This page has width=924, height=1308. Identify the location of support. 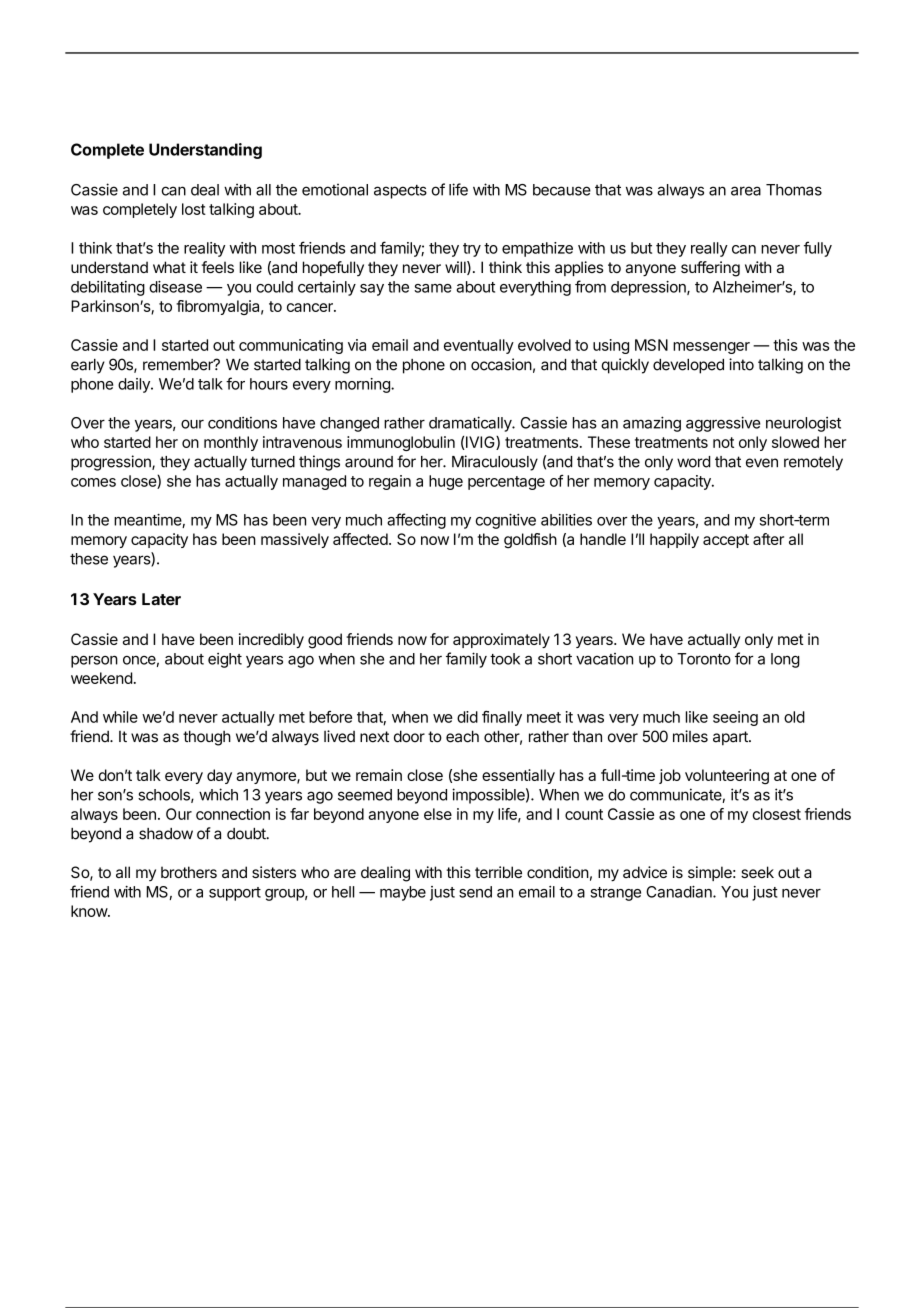
(235, 894).
